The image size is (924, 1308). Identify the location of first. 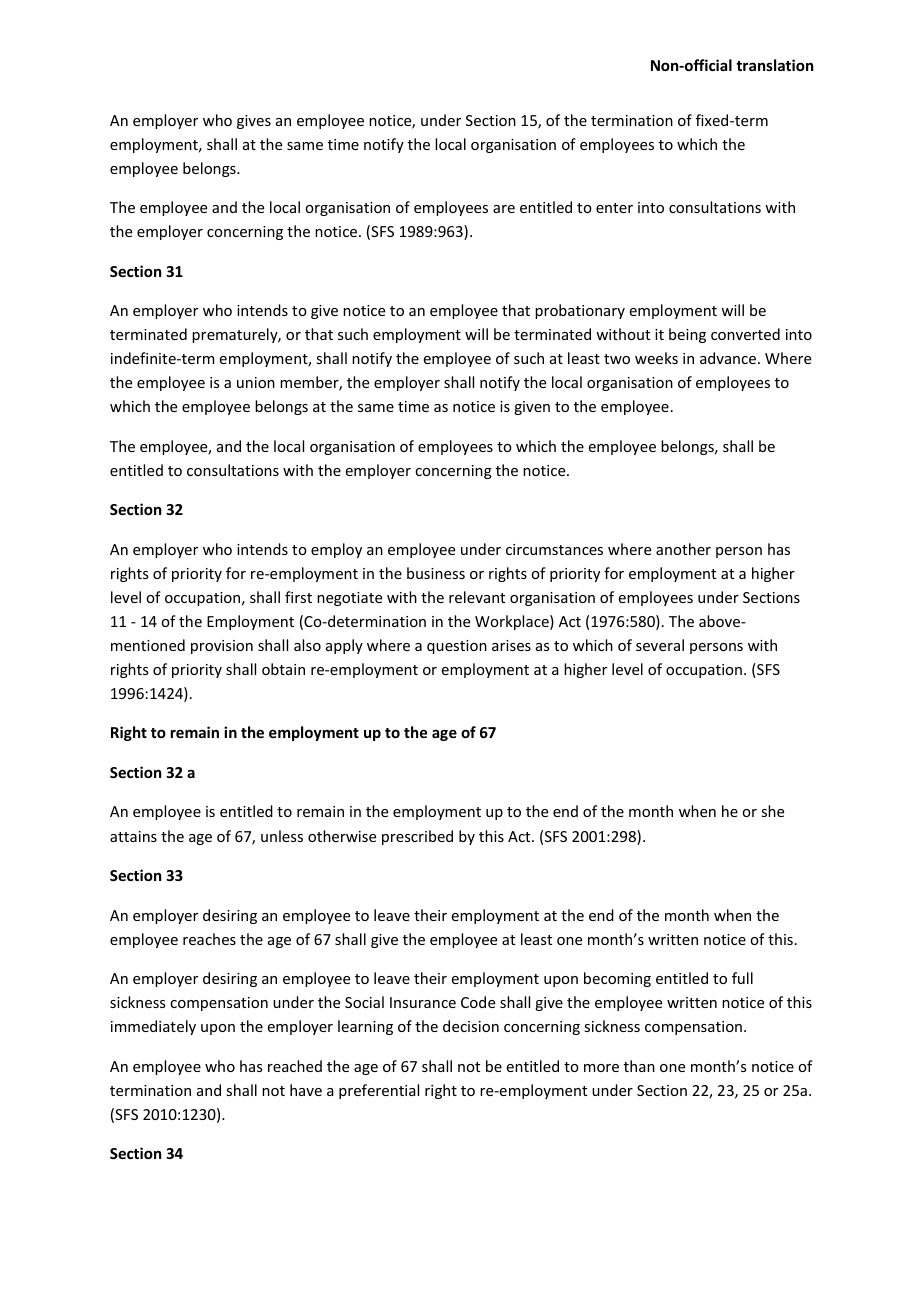
(298, 597).
